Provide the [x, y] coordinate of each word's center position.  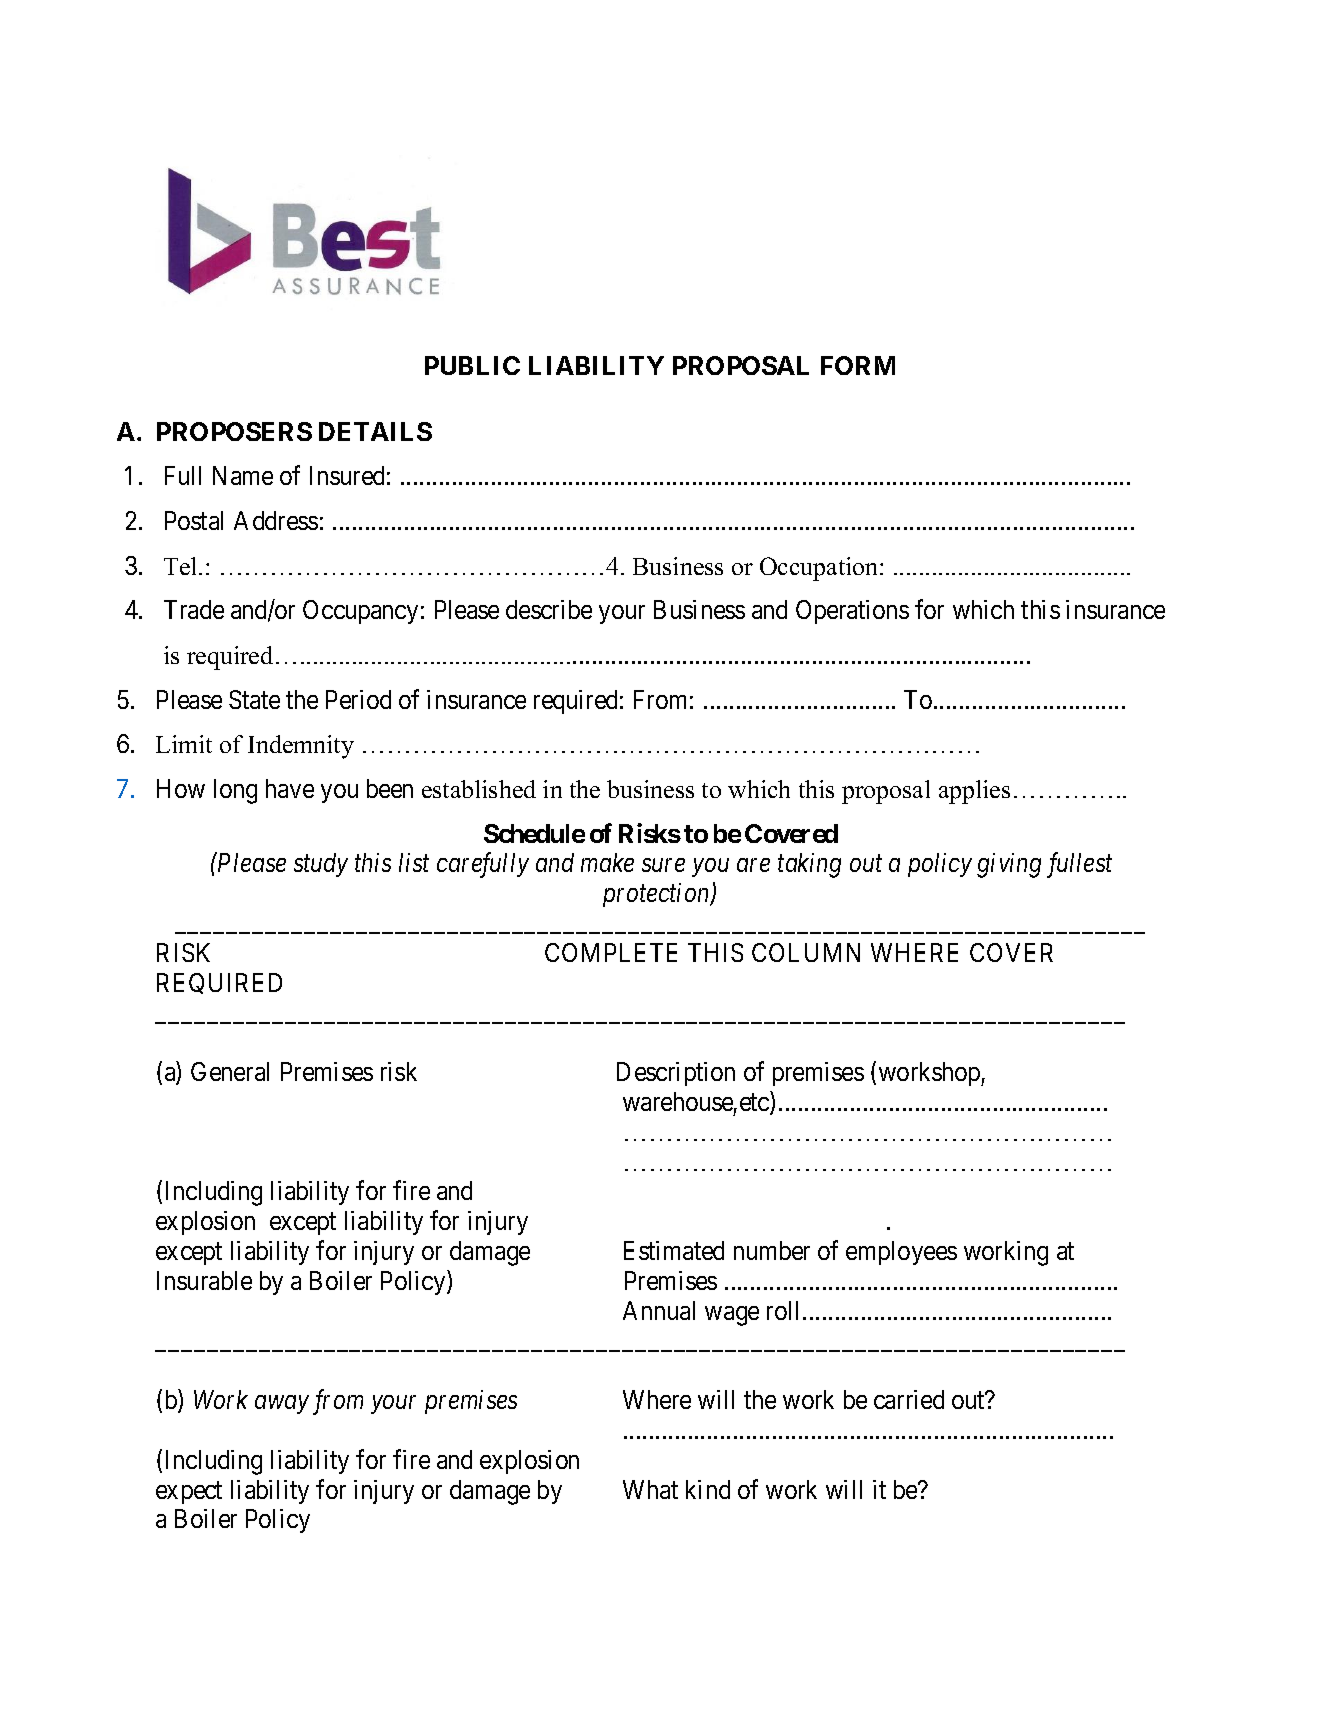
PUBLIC [472, 365]
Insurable [204, 1280]
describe [549, 609]
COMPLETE [611, 952]
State [254, 699]
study [321, 865]
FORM [858, 365]
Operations [852, 612]
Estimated [674, 1250]
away [282, 1405]
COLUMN [806, 952]
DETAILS [375, 431]
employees [901, 1253]
